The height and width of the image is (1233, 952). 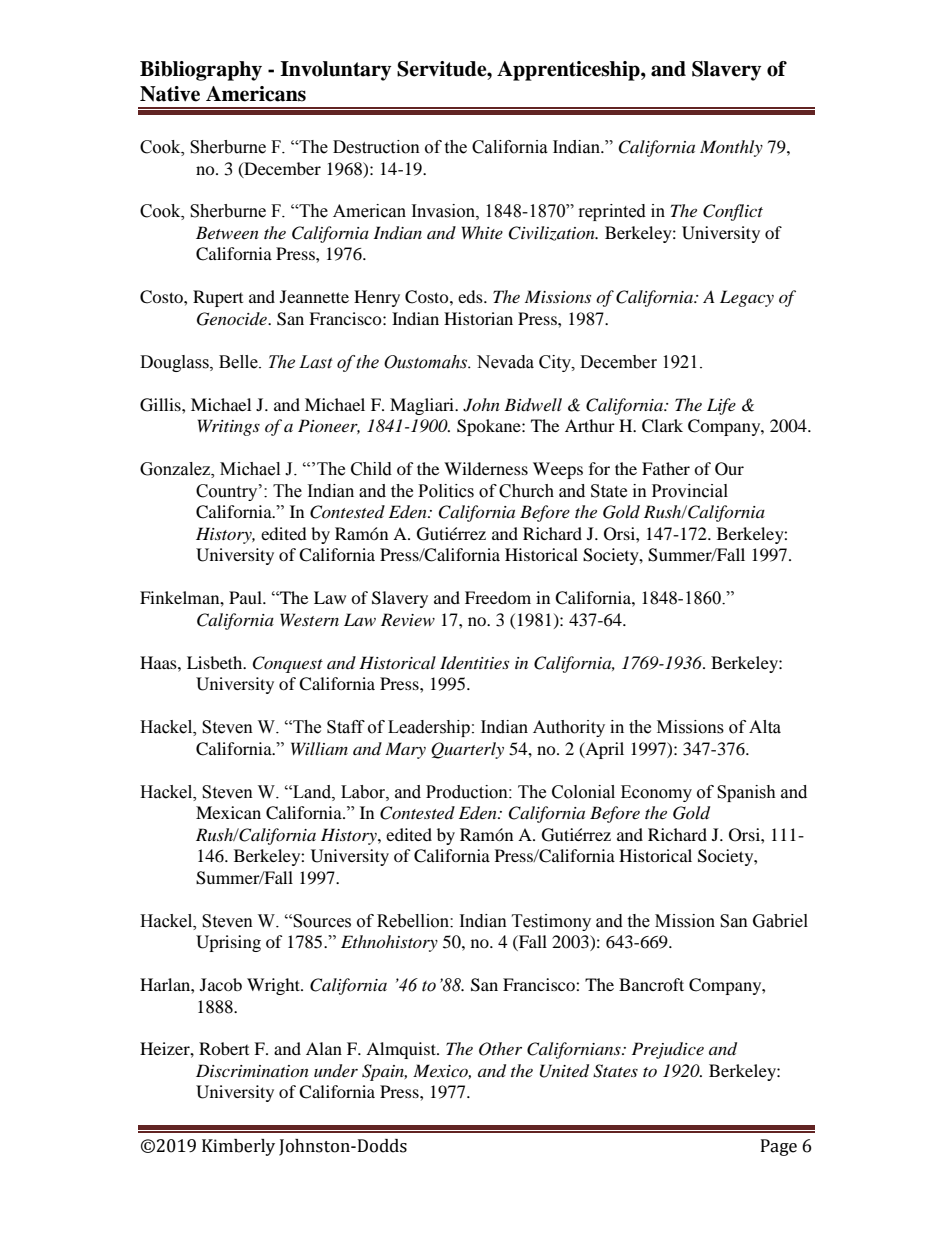 I want to click on Mexican, so click(x=228, y=812).
